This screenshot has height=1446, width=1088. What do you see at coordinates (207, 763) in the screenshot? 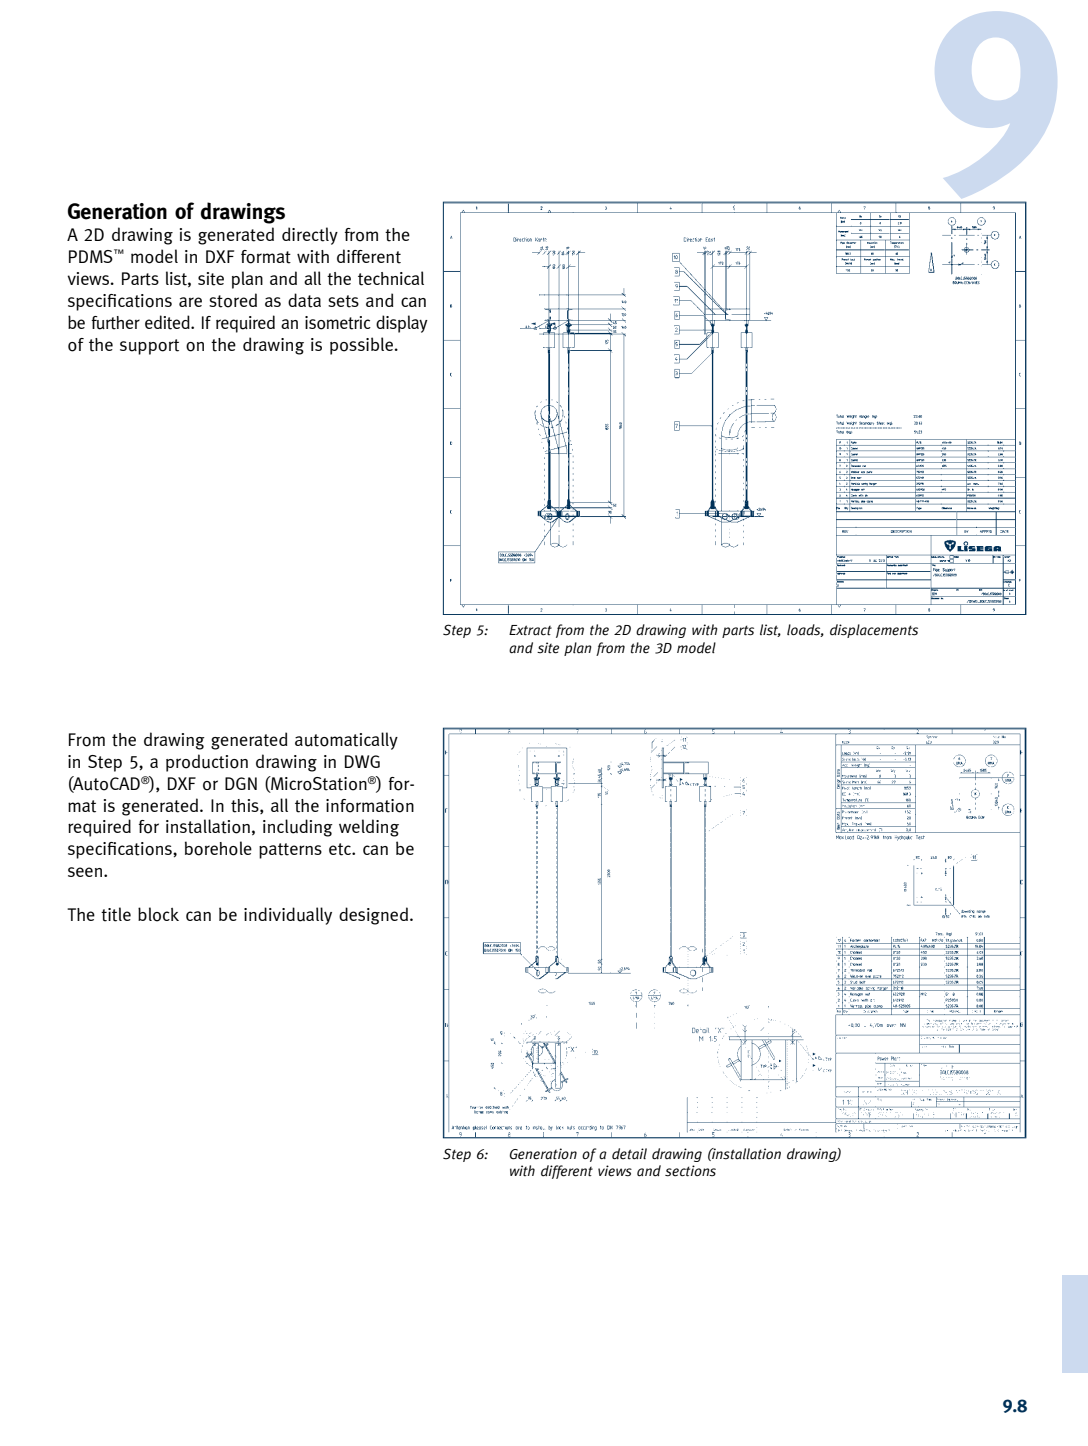
I see `production` at bounding box center [207, 763].
